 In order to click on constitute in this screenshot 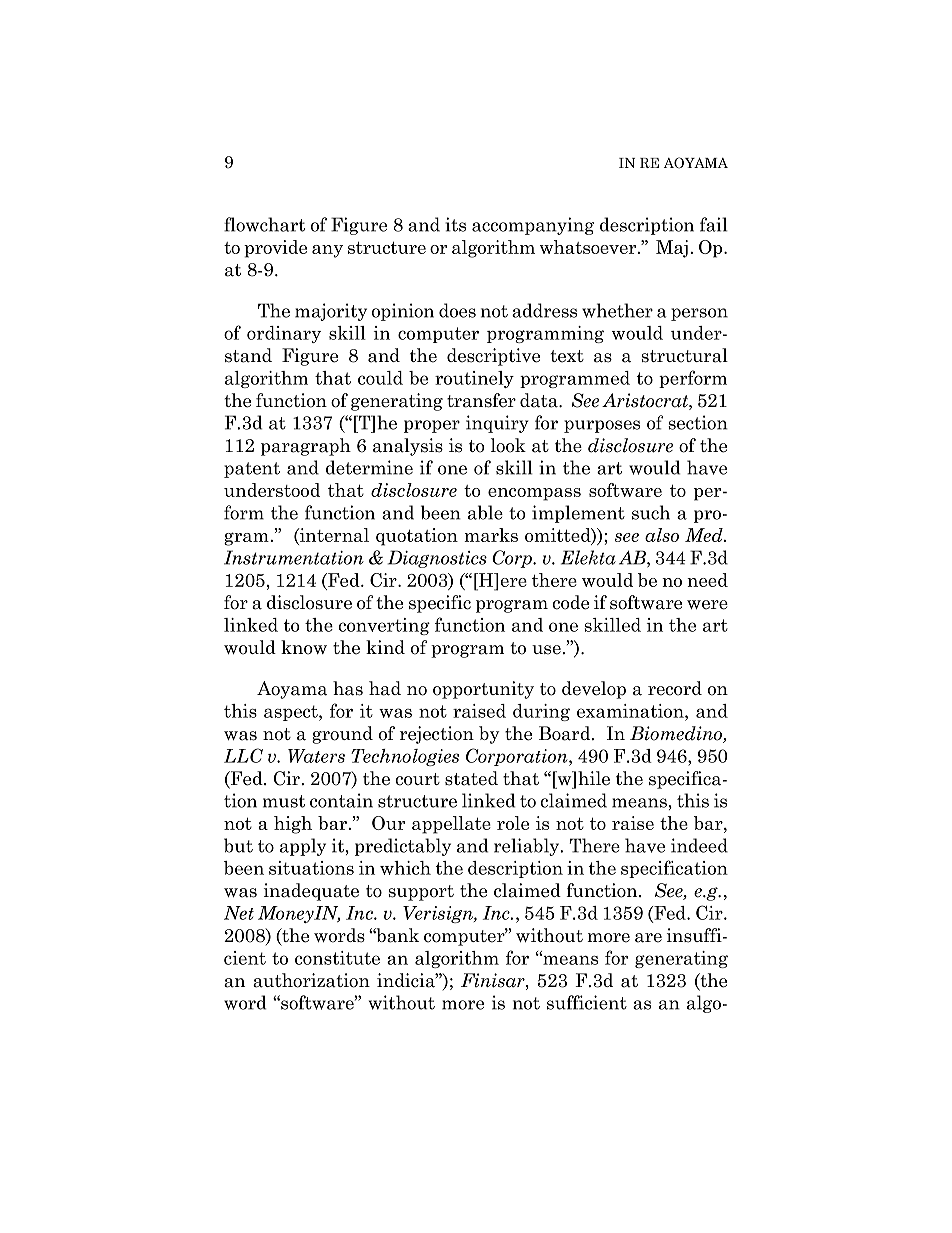, I will do `click(337, 958)`.
